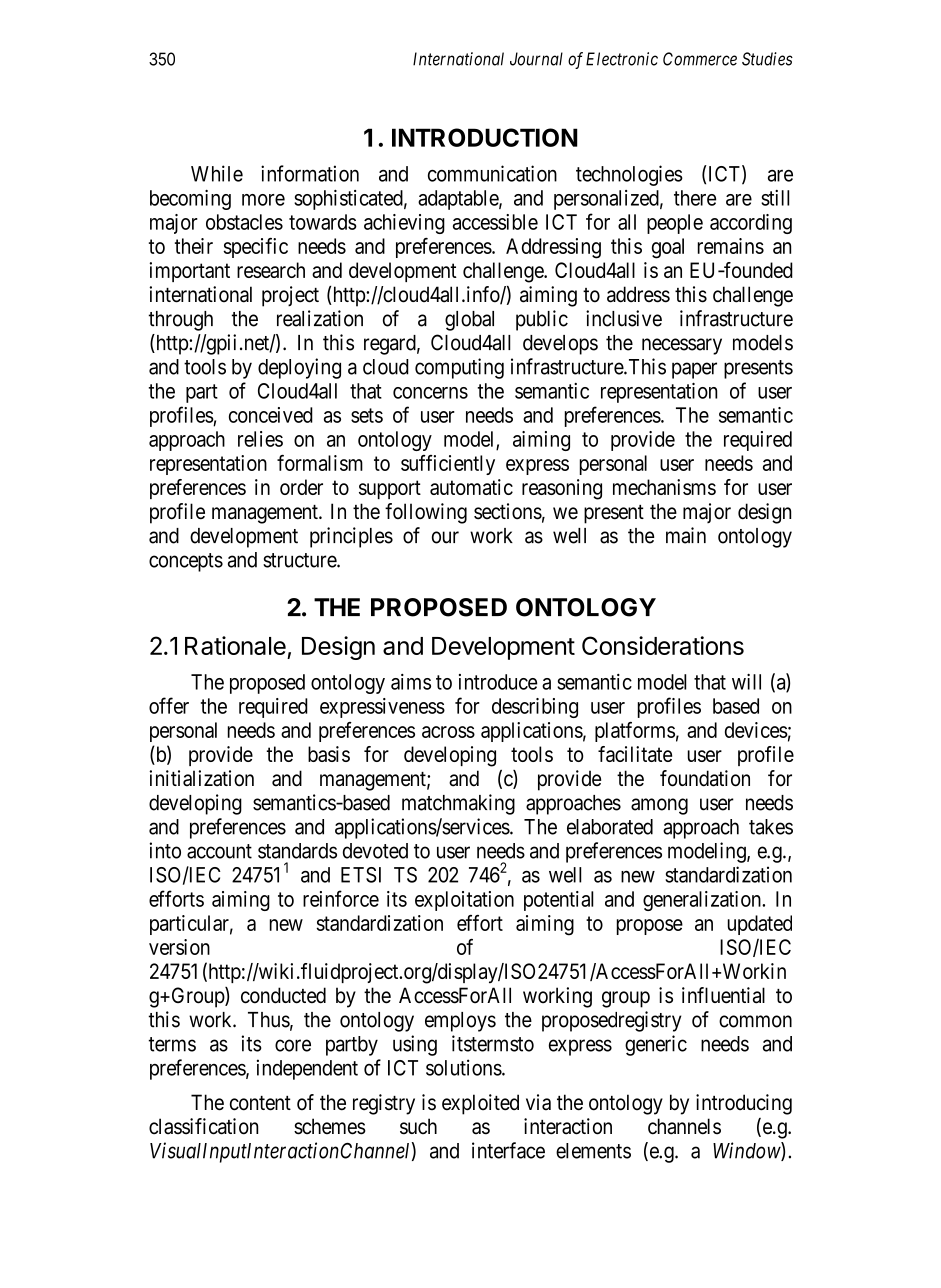  Describe the element at coordinates (485, 137) in the screenshot. I see `INTRODUCTION` at that location.
